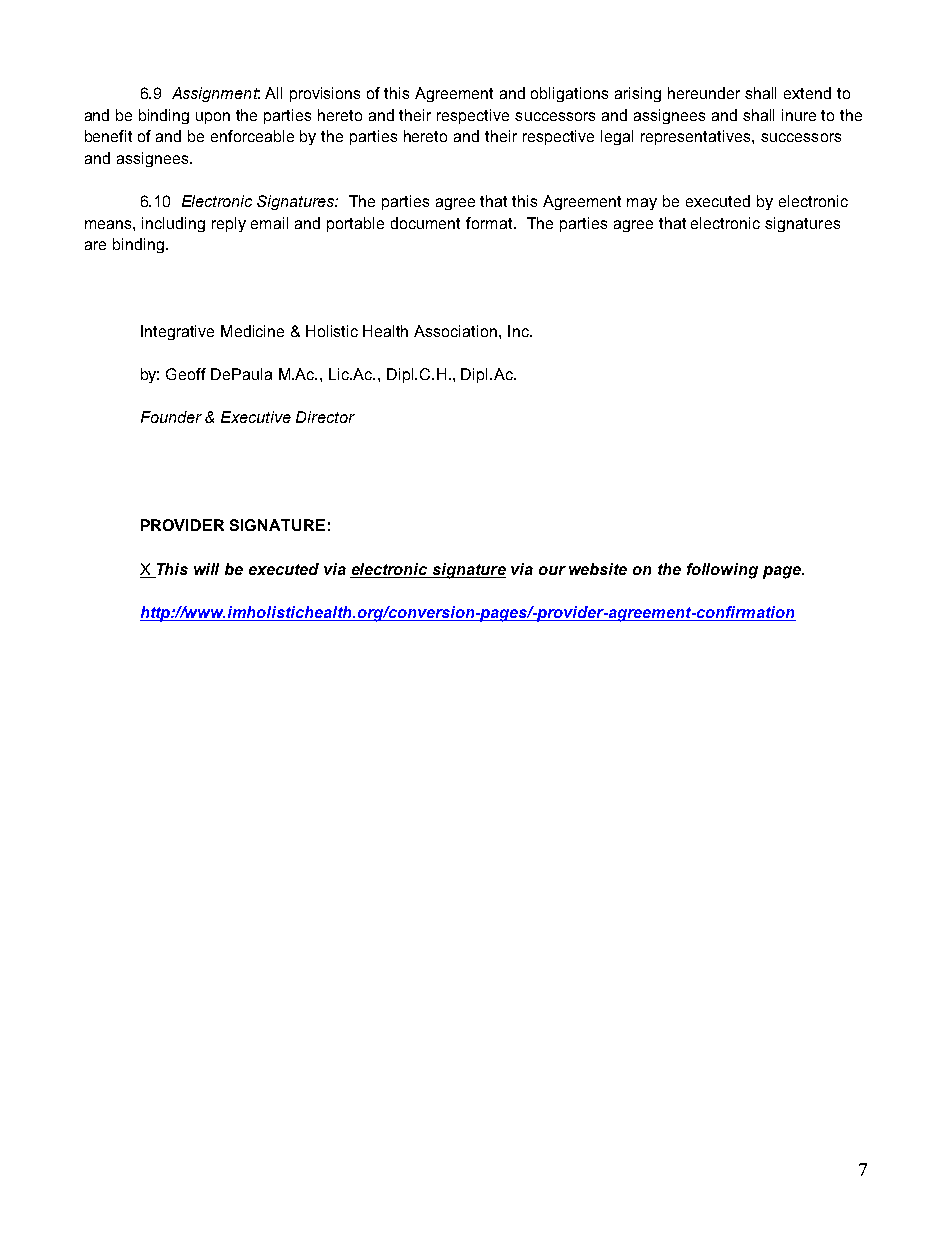  Describe the element at coordinates (206, 569) in the screenshot. I see `will` at that location.
